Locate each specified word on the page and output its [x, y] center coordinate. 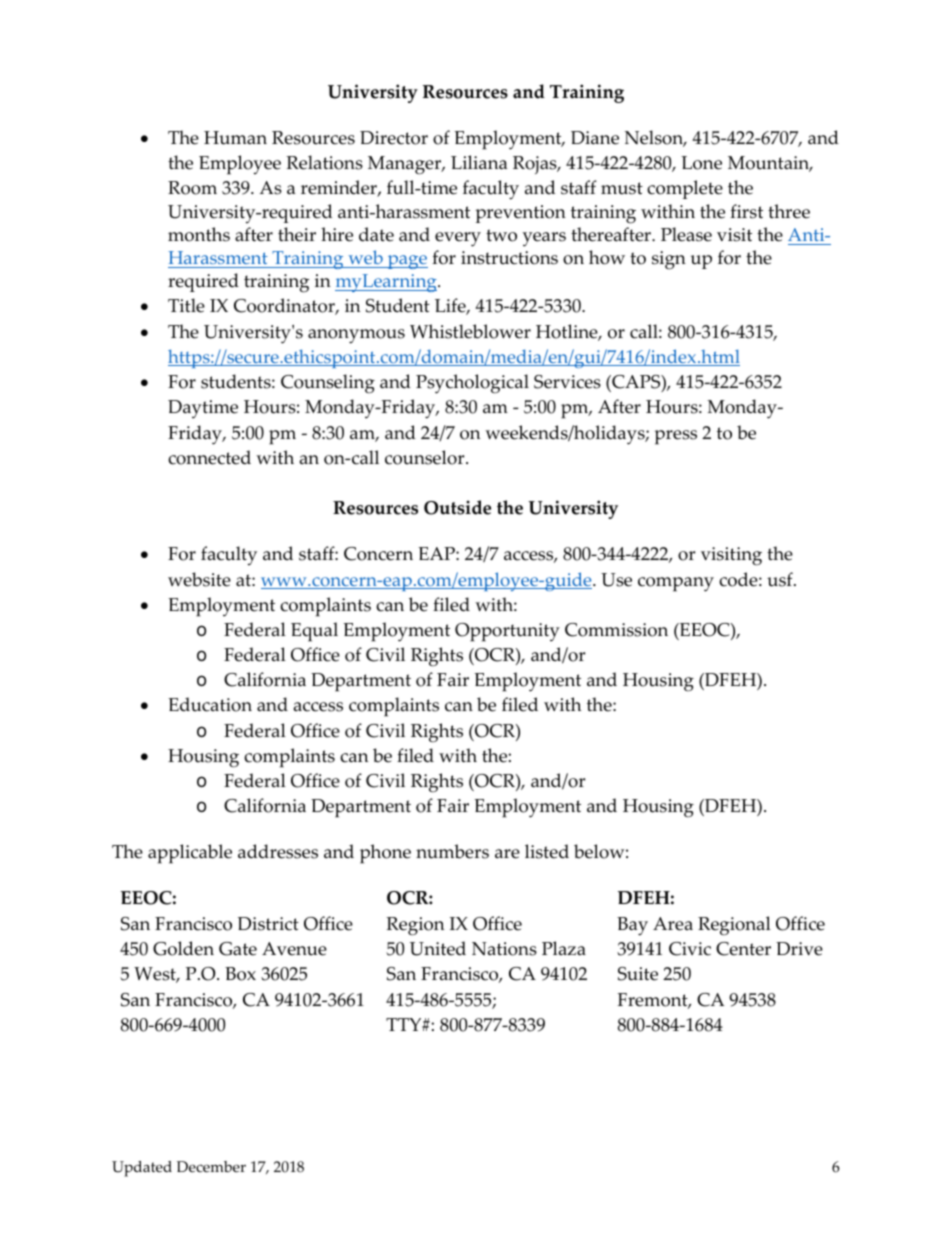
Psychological [472, 384]
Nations [504, 949]
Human [235, 138]
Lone [701, 163]
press [676, 437]
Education [210, 704]
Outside [457, 507]
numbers [452, 851]
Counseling [328, 383]
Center [743, 949]
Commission [616, 630]
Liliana [479, 162]
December [211, 1167]
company [676, 584]
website [199, 579]
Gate [238, 949]
